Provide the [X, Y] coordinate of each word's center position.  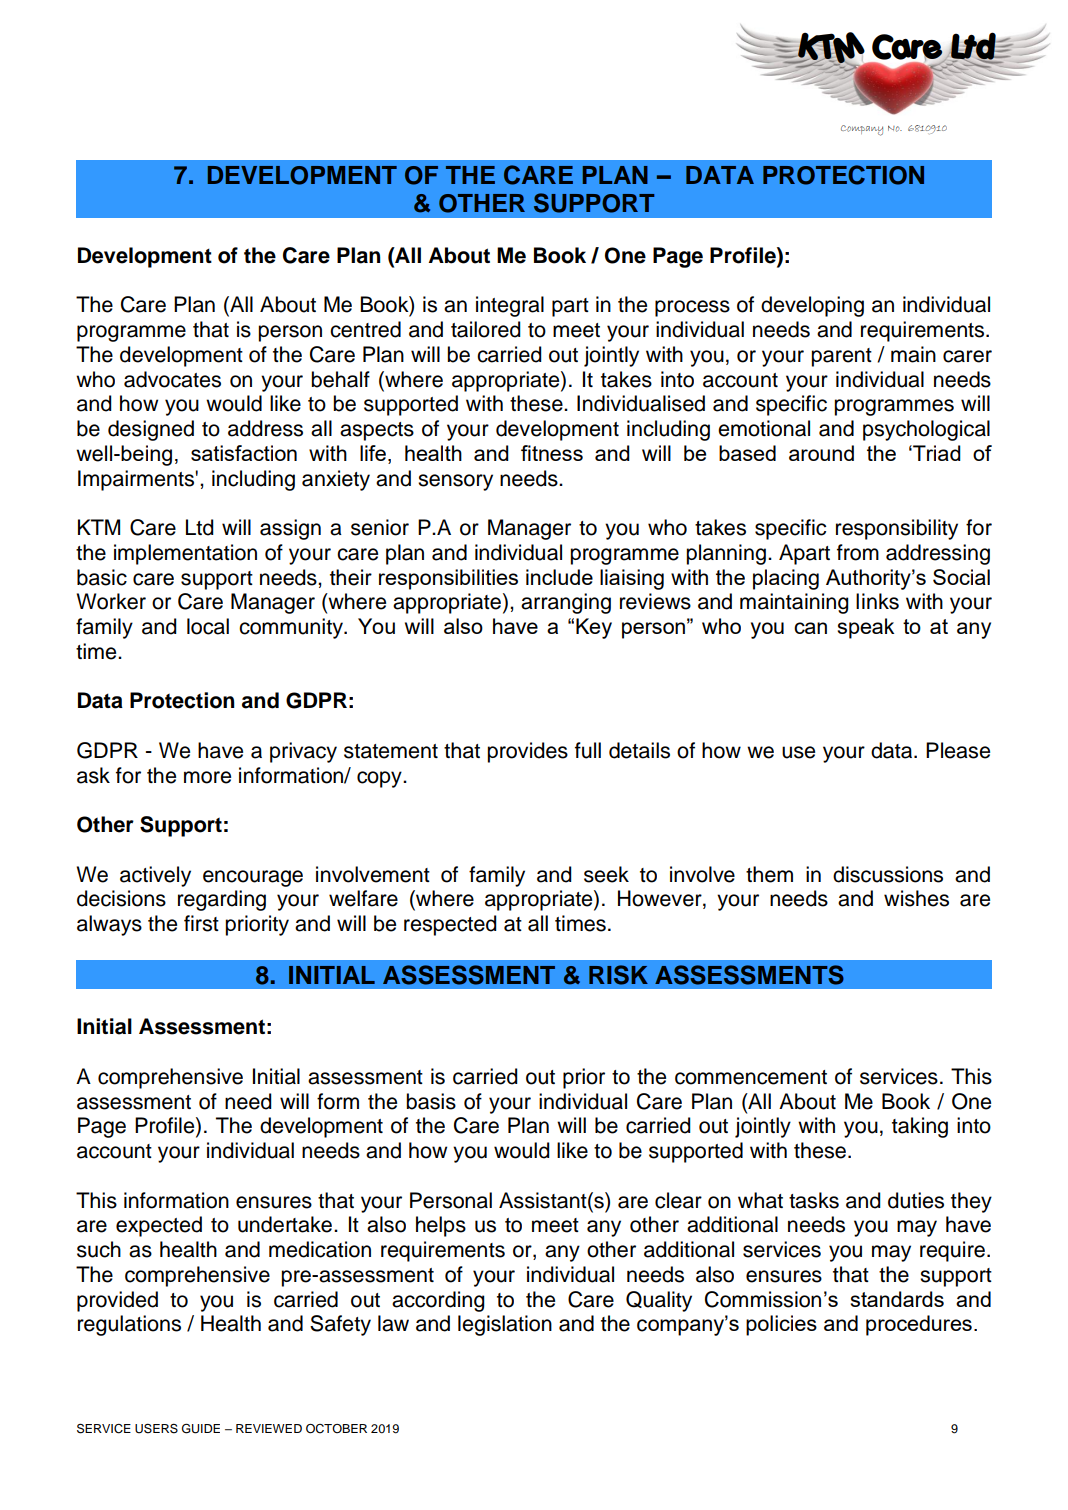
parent [841, 357]
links [877, 601]
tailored [486, 329]
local [208, 626]
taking [920, 1127]
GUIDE [201, 1428]
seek [606, 874]
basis [431, 1101]
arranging [566, 603]
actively [155, 876]
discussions [888, 874]
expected [159, 1226]
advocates [172, 379]
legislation [505, 1325]
